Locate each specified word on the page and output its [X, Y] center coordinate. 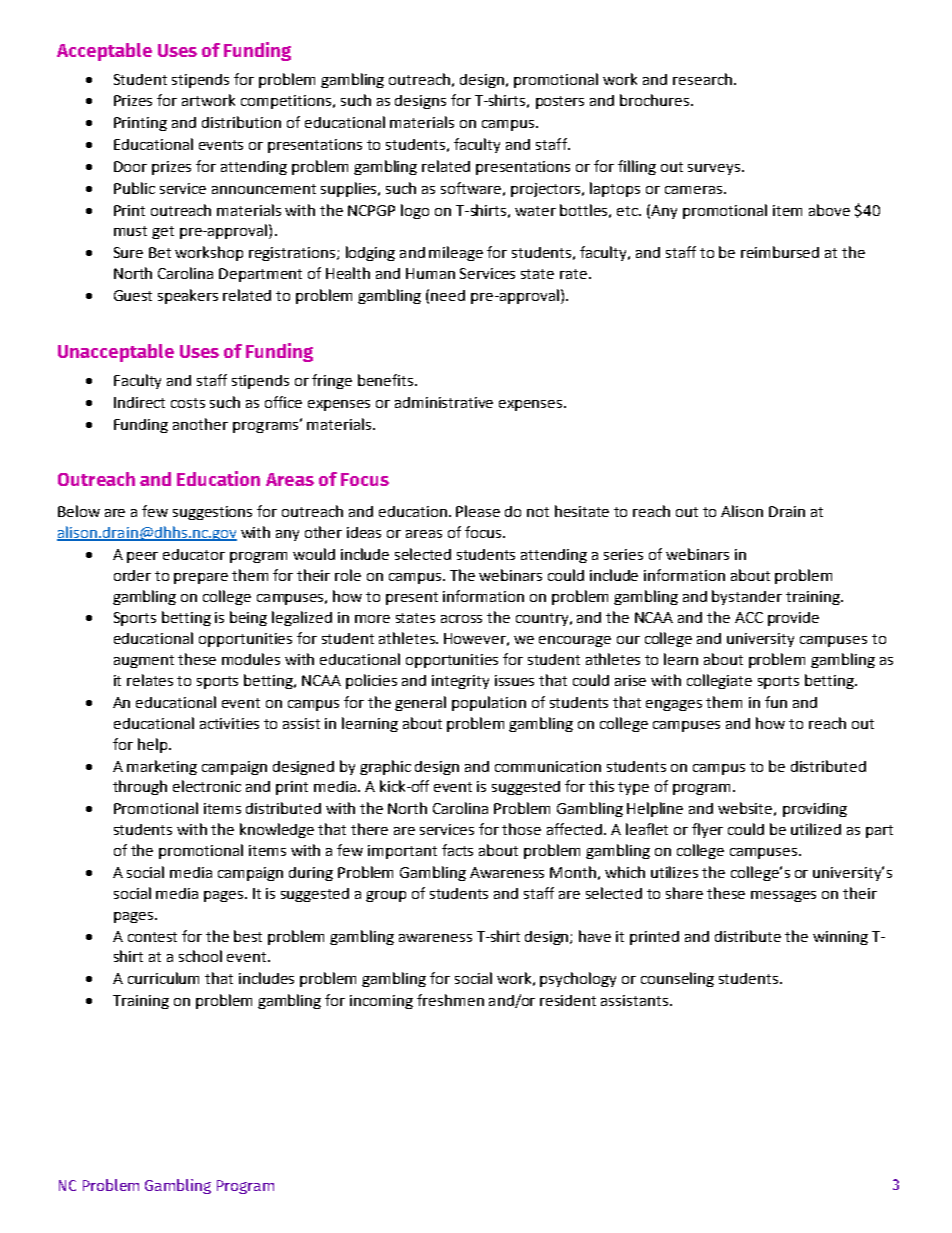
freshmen [450, 1000]
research [702, 79]
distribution [241, 122]
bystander [747, 597]
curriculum [163, 978]
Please [478, 511]
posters [560, 102]
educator [194, 554]
